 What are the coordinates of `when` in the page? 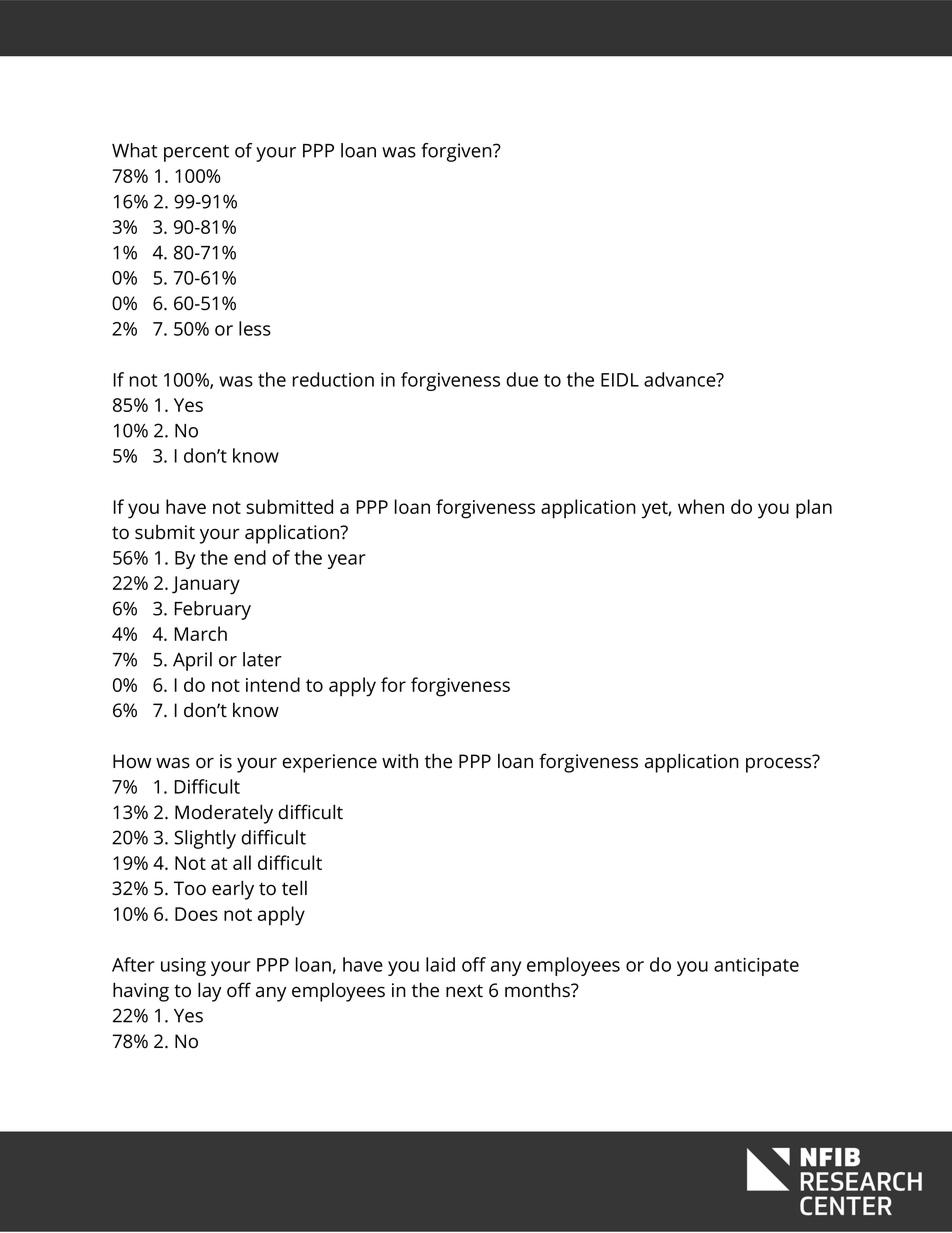 It's located at (701, 506).
